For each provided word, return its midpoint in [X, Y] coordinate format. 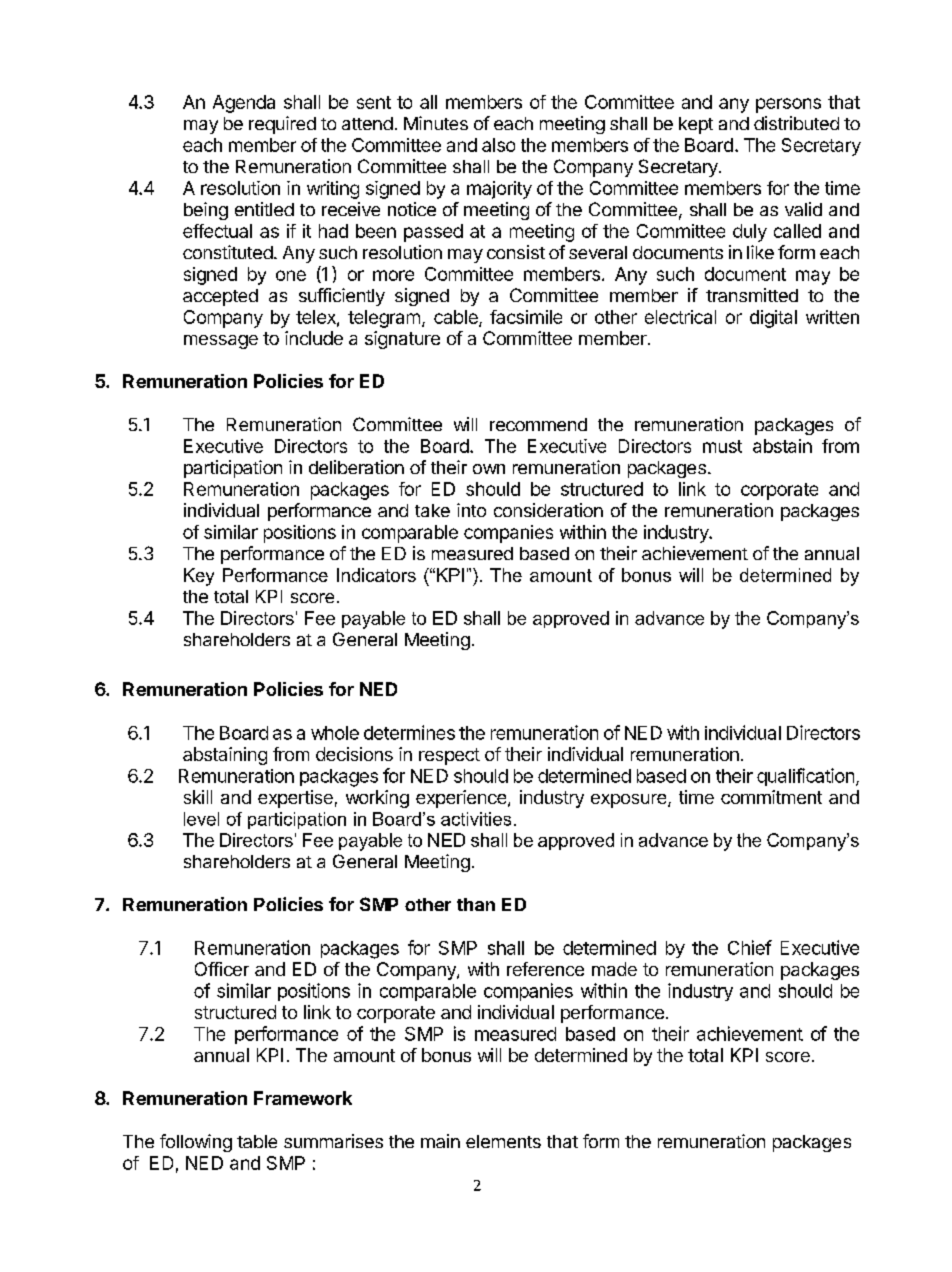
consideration [548, 510]
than [476, 904]
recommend [538, 424]
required [282, 125]
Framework [303, 1098]
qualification [805, 777]
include [314, 338]
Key [199, 577]
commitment [771, 797]
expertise [295, 799]
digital [773, 319]
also [498, 145]
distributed [796, 123]
